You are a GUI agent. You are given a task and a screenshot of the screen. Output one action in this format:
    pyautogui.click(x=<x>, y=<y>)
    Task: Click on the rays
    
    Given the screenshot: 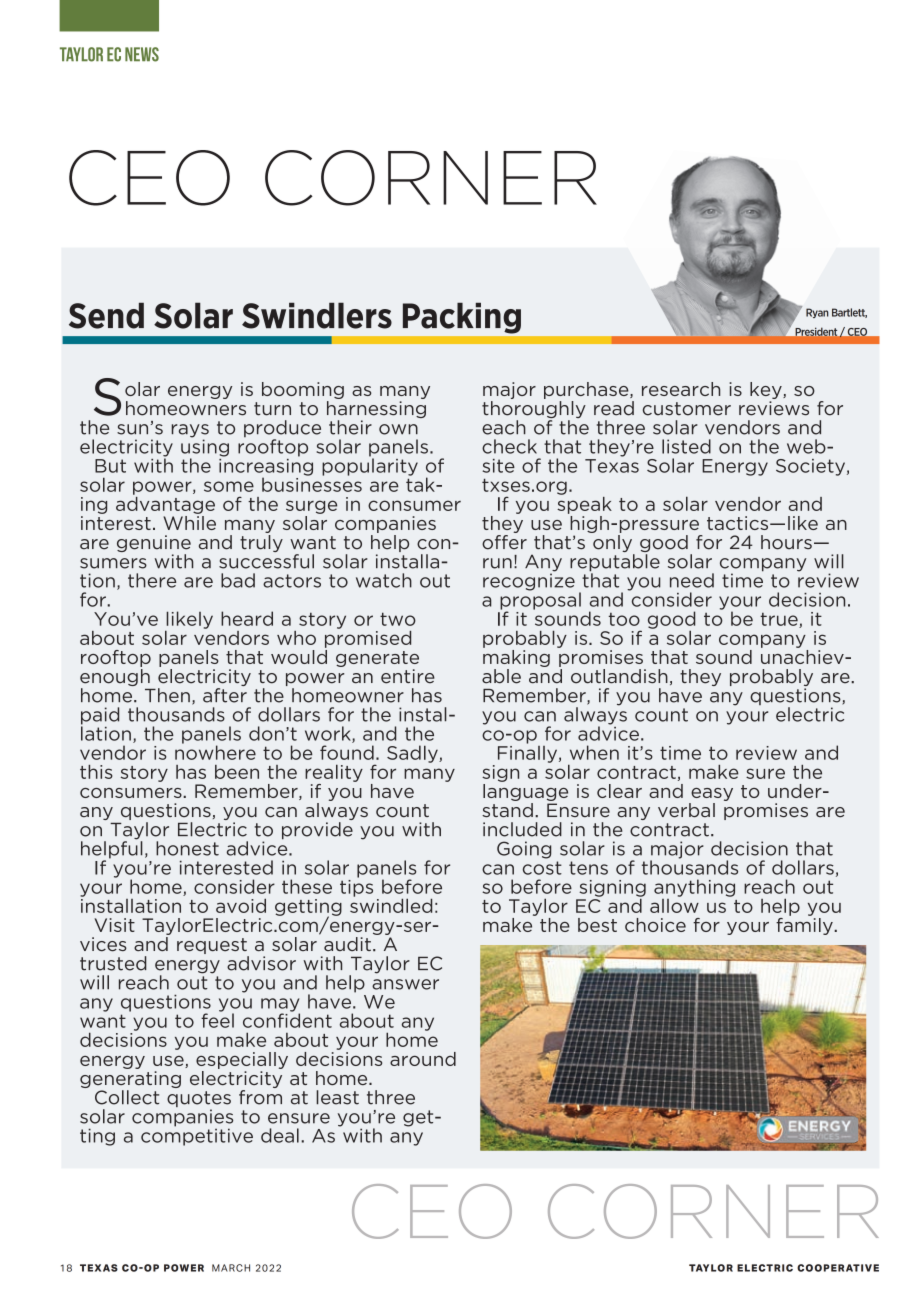 What is the action you would take?
    pyautogui.click(x=190, y=432)
